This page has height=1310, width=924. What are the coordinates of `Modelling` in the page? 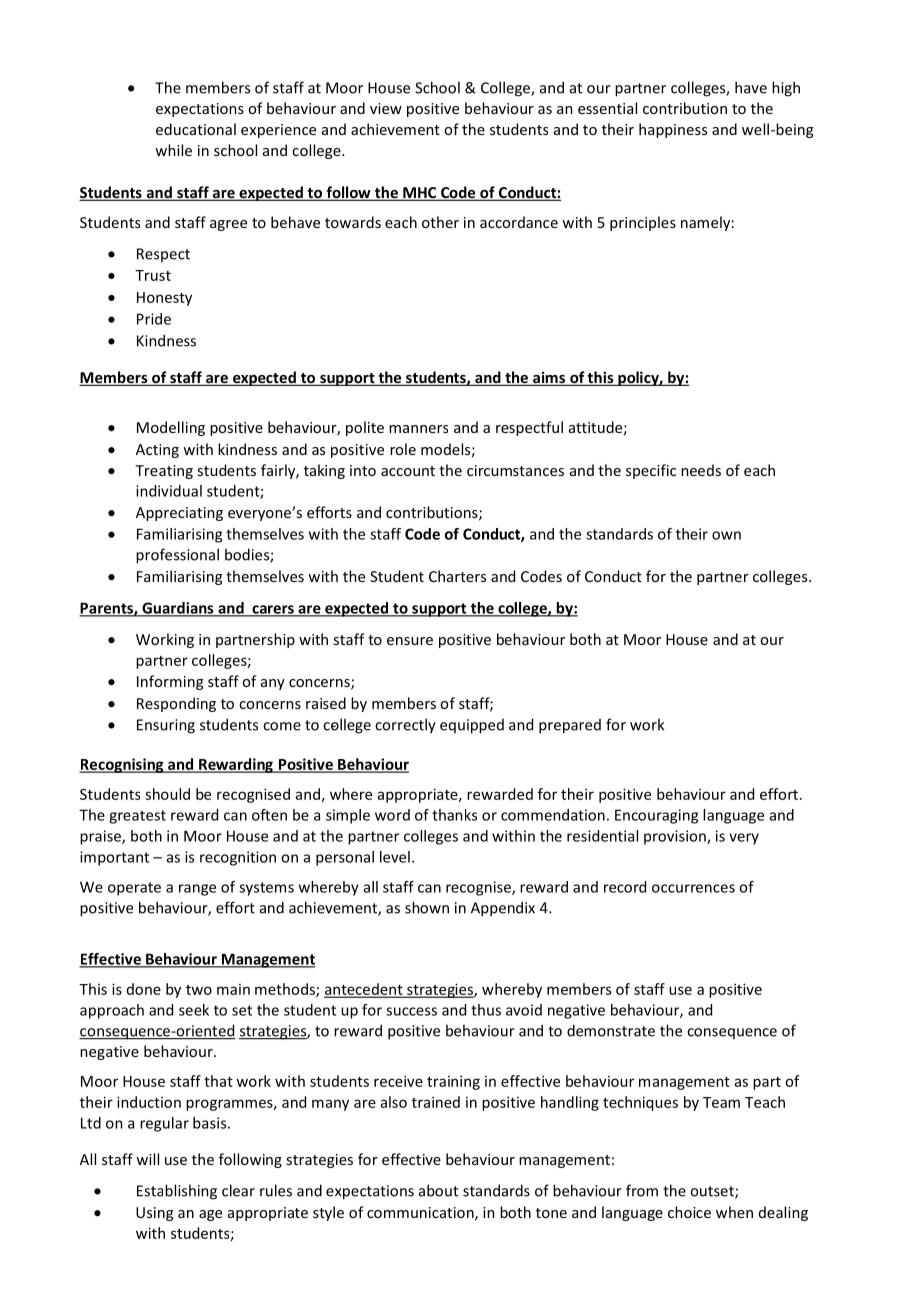 It's located at (171, 428).
